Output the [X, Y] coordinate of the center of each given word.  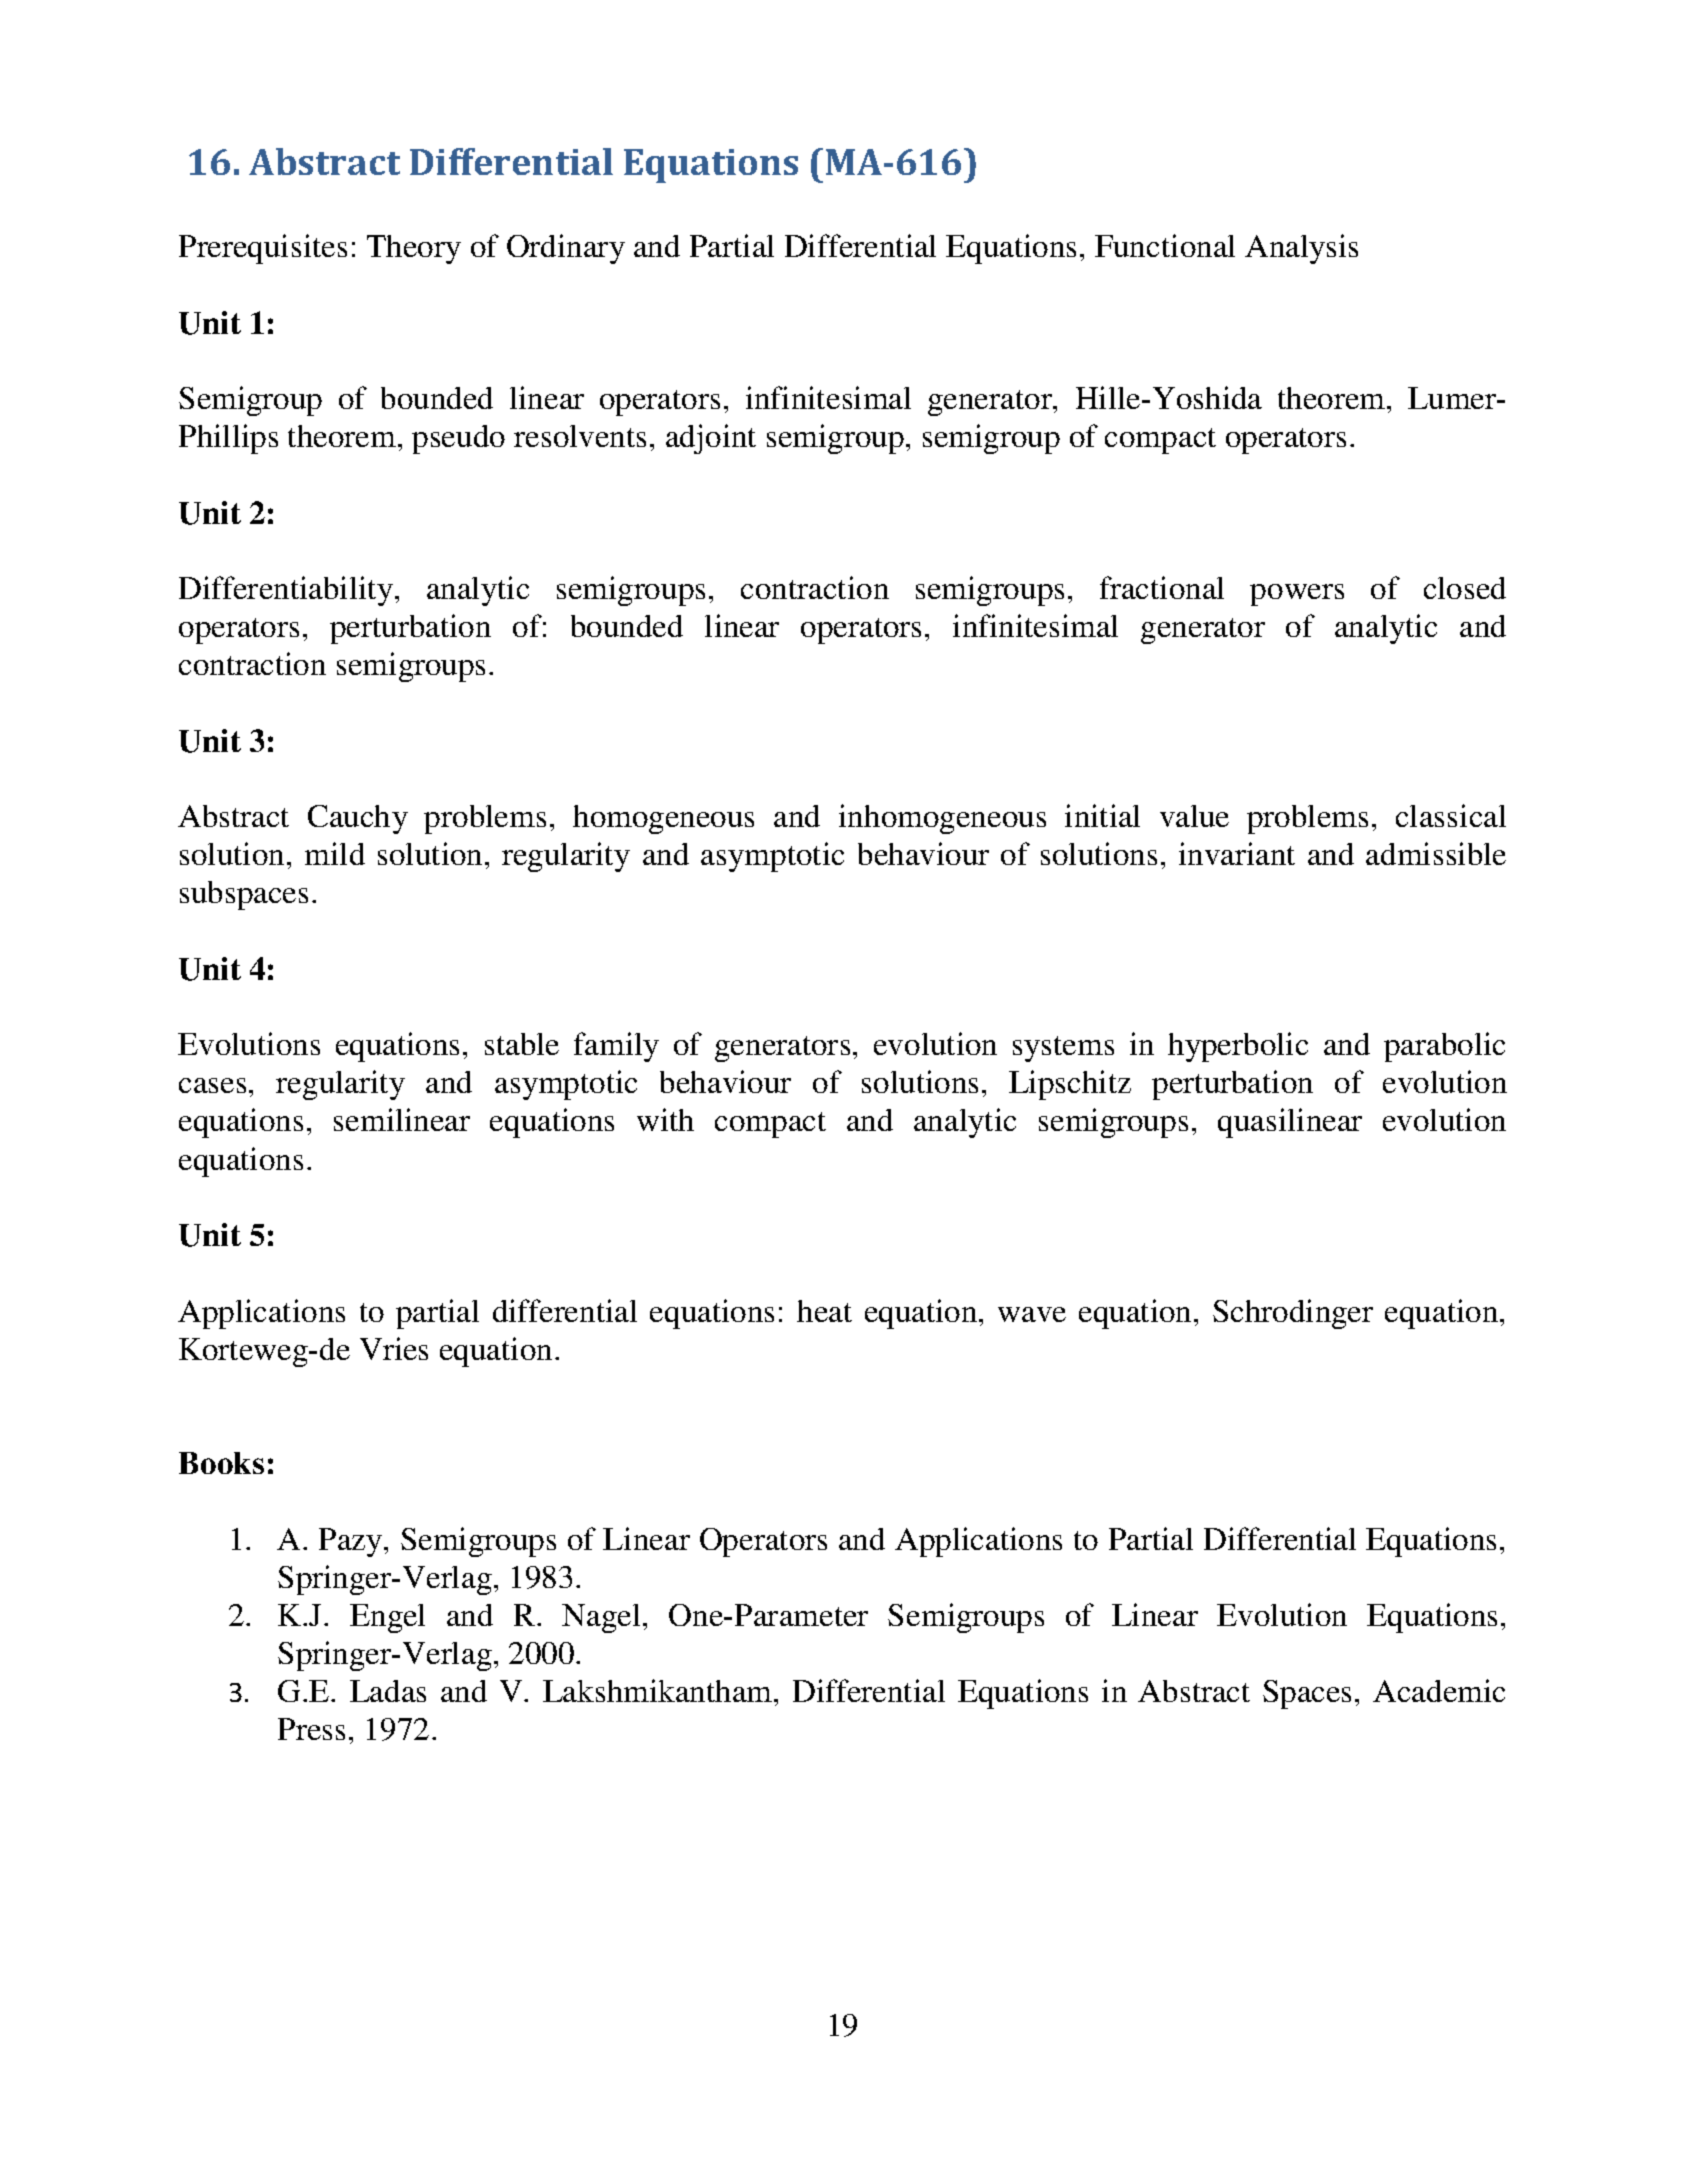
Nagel [601, 1618]
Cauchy [358, 819]
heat [824, 1311]
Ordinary [566, 249]
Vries [394, 1348]
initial [1102, 815]
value [1194, 816]
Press [311, 1729]
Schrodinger [1293, 1314]
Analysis [1301, 249]
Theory [414, 249]
